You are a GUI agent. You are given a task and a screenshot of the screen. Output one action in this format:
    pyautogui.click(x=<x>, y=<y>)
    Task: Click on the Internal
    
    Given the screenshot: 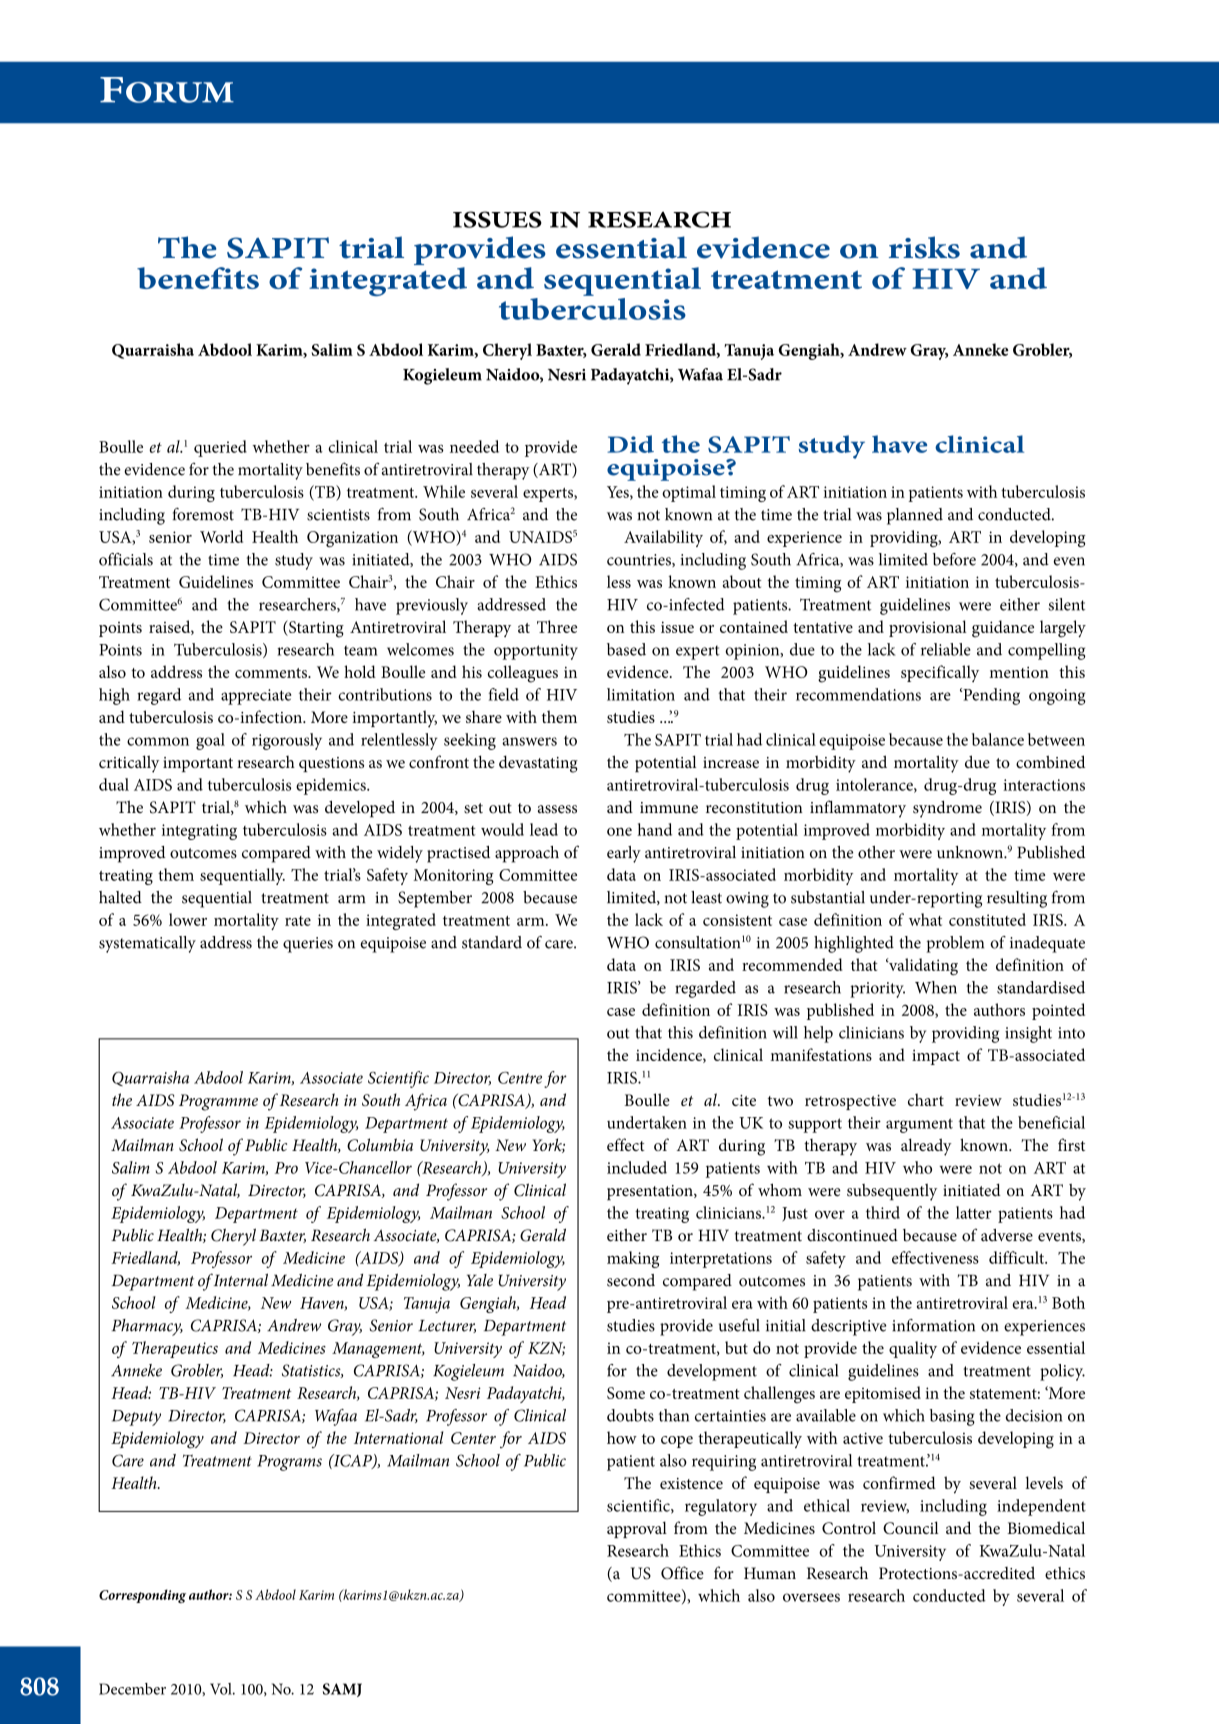 What is the action you would take?
    pyautogui.click(x=241, y=1280)
